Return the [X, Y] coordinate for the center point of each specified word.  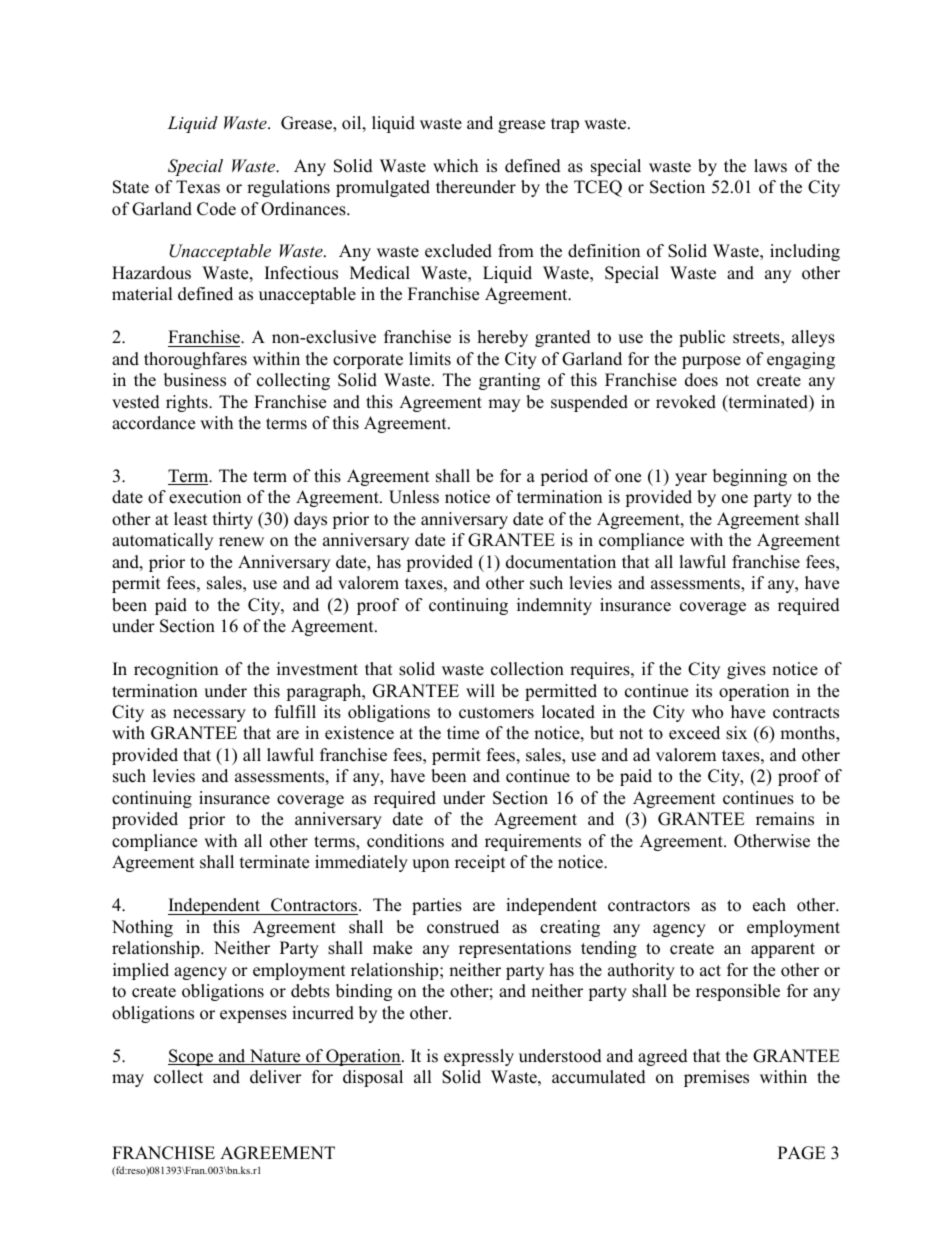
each [769, 905]
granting [509, 381]
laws [770, 166]
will [480, 690]
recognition [176, 670]
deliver [276, 1077]
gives [746, 670]
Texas [198, 187]
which [455, 166]
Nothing [142, 928]
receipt [480, 863]
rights [188, 403]
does [701, 380]
